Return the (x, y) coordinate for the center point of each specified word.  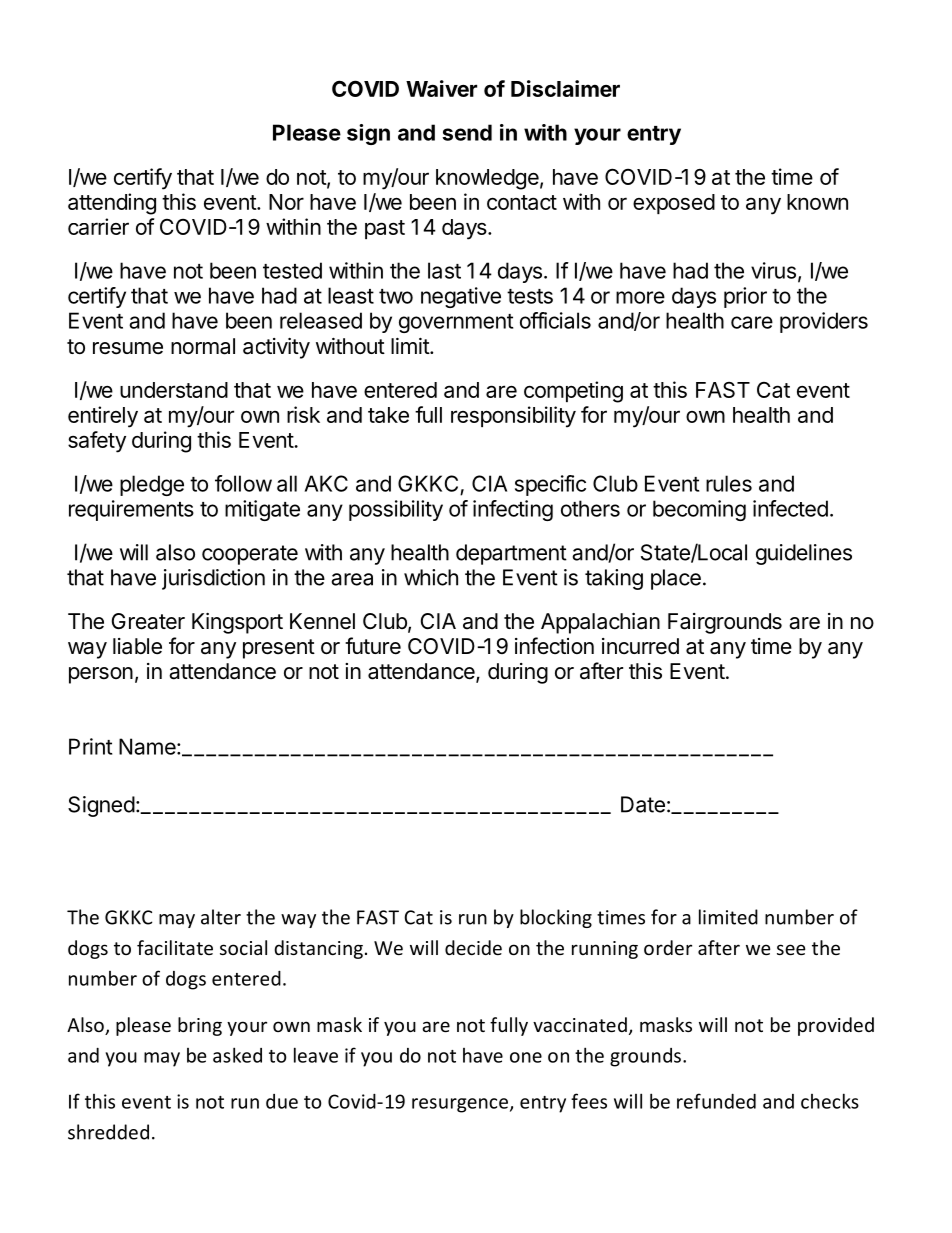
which (431, 577)
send (467, 132)
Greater (148, 621)
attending (112, 204)
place (676, 579)
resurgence (460, 1105)
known (817, 202)
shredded (108, 1132)
